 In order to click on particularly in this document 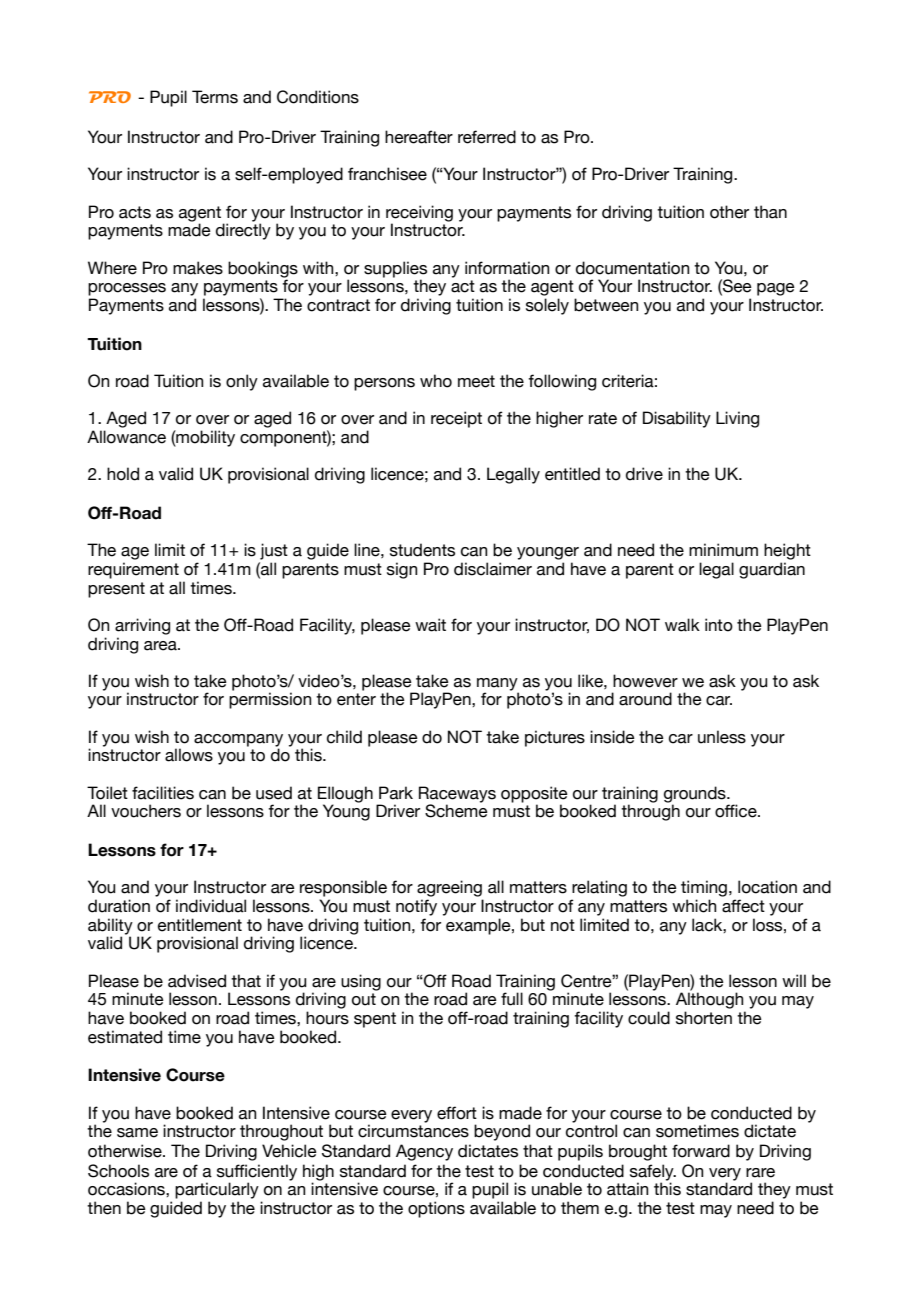, I will do `click(217, 1190)`.
